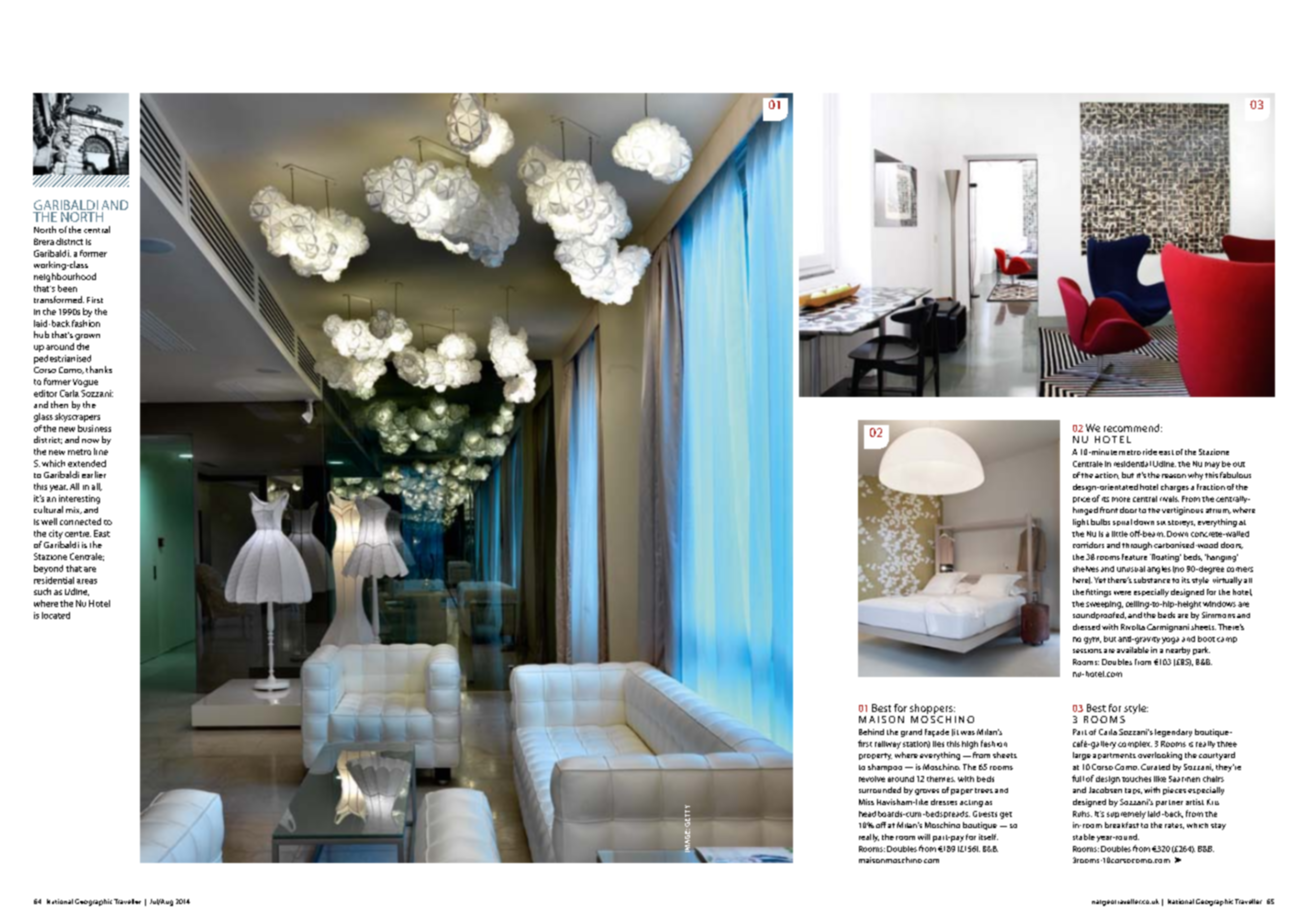  What do you see at coordinates (866, 802) in the image?
I see `Miss` at bounding box center [866, 802].
